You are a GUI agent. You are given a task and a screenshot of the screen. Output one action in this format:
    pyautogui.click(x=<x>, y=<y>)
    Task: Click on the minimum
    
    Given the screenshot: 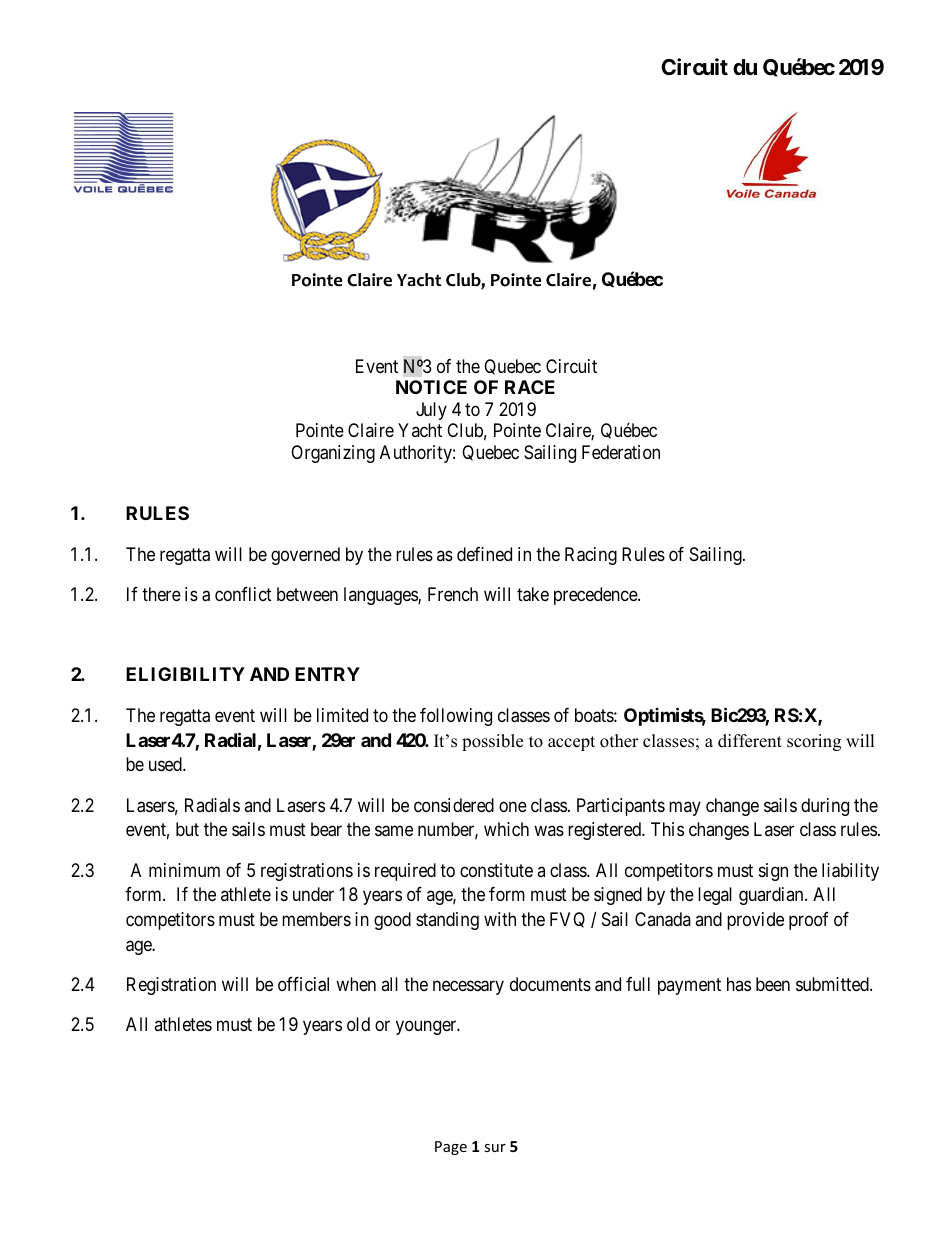 What is the action you would take?
    pyautogui.click(x=184, y=870)
